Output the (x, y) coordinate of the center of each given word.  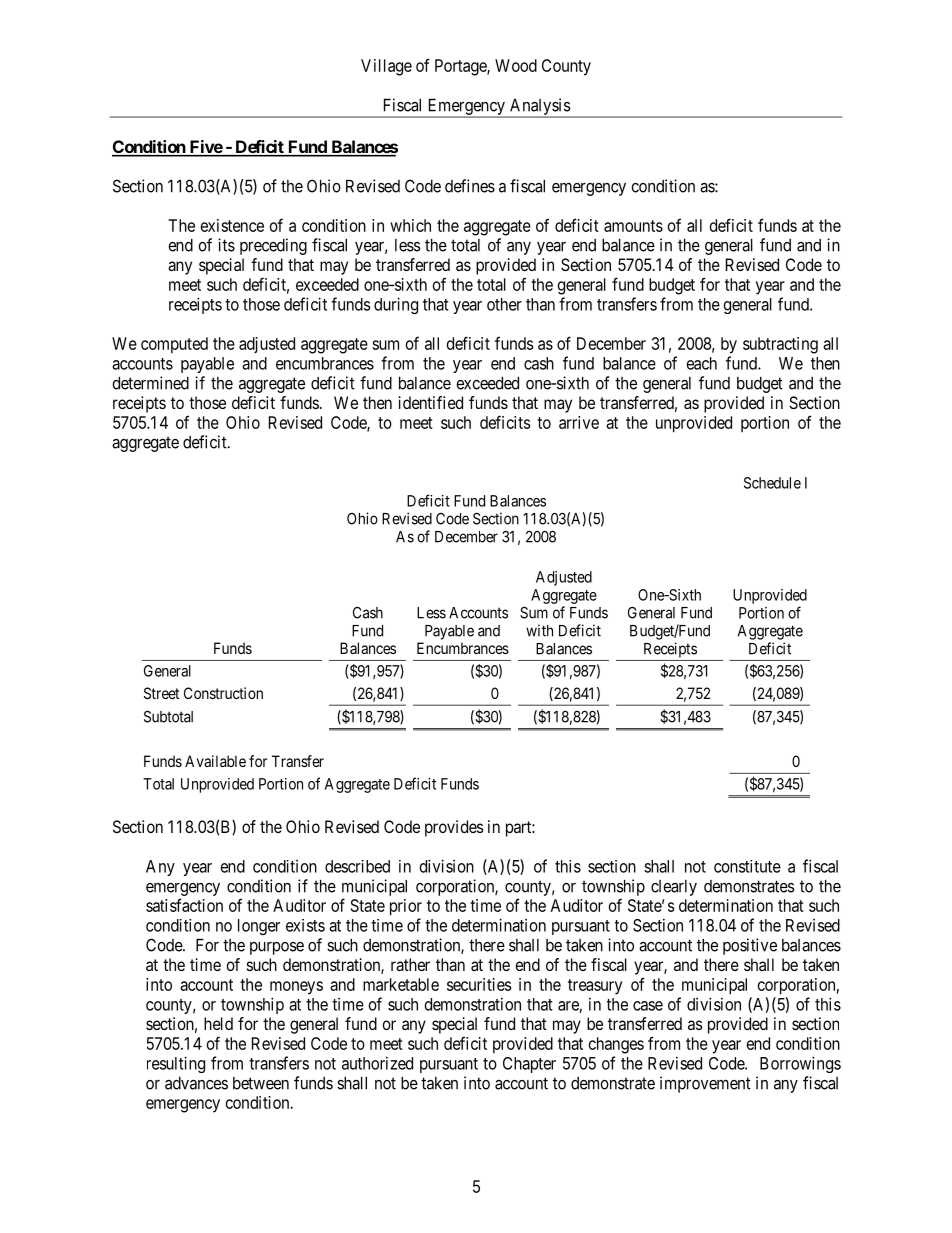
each (702, 363)
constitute (747, 866)
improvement (705, 1084)
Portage (461, 67)
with (539, 630)
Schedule (772, 483)
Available (215, 761)
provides (454, 828)
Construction (223, 693)
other (504, 304)
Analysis (539, 108)
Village (386, 67)
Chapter (529, 1065)
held (218, 1023)
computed (174, 345)
